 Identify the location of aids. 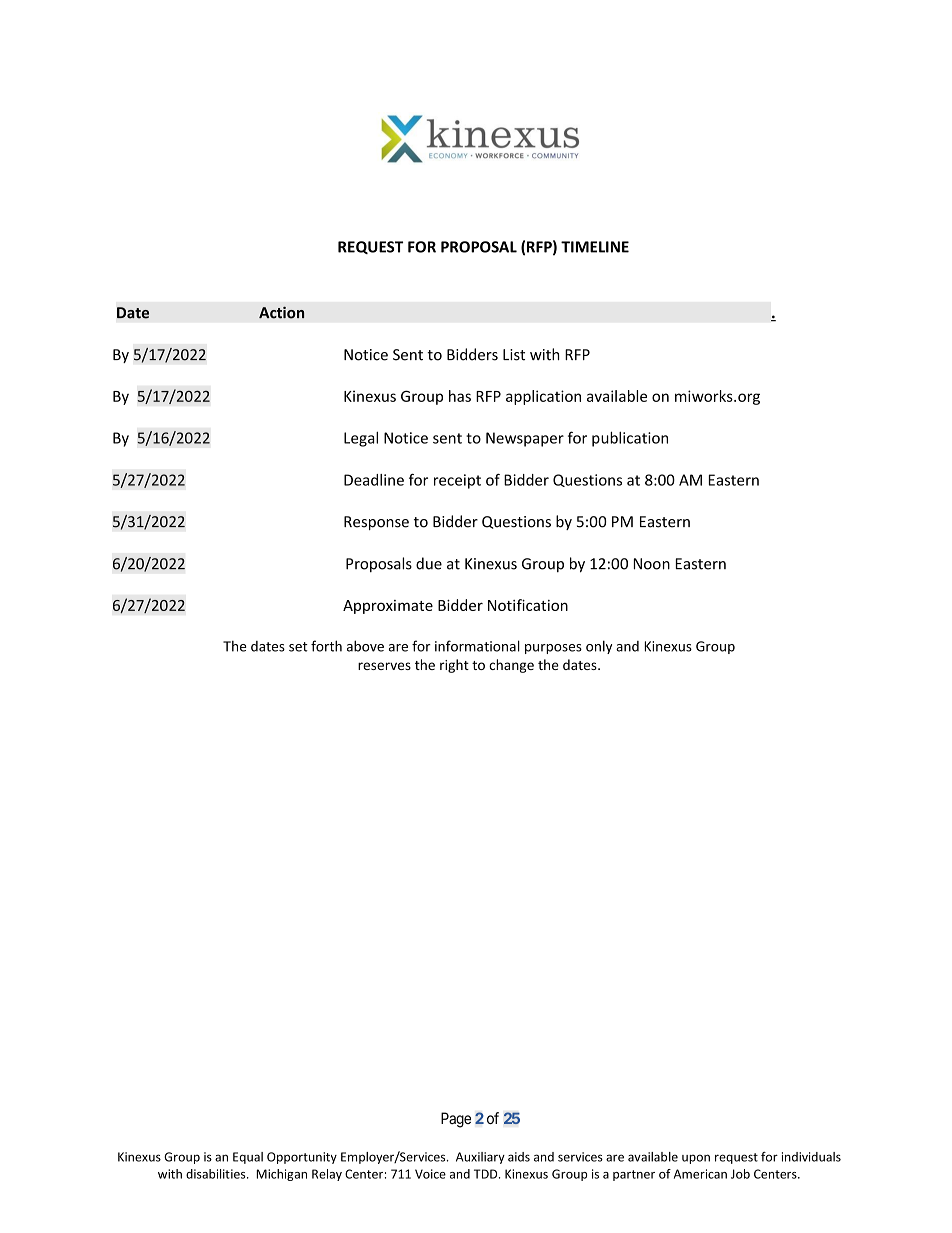
(519, 1157).
